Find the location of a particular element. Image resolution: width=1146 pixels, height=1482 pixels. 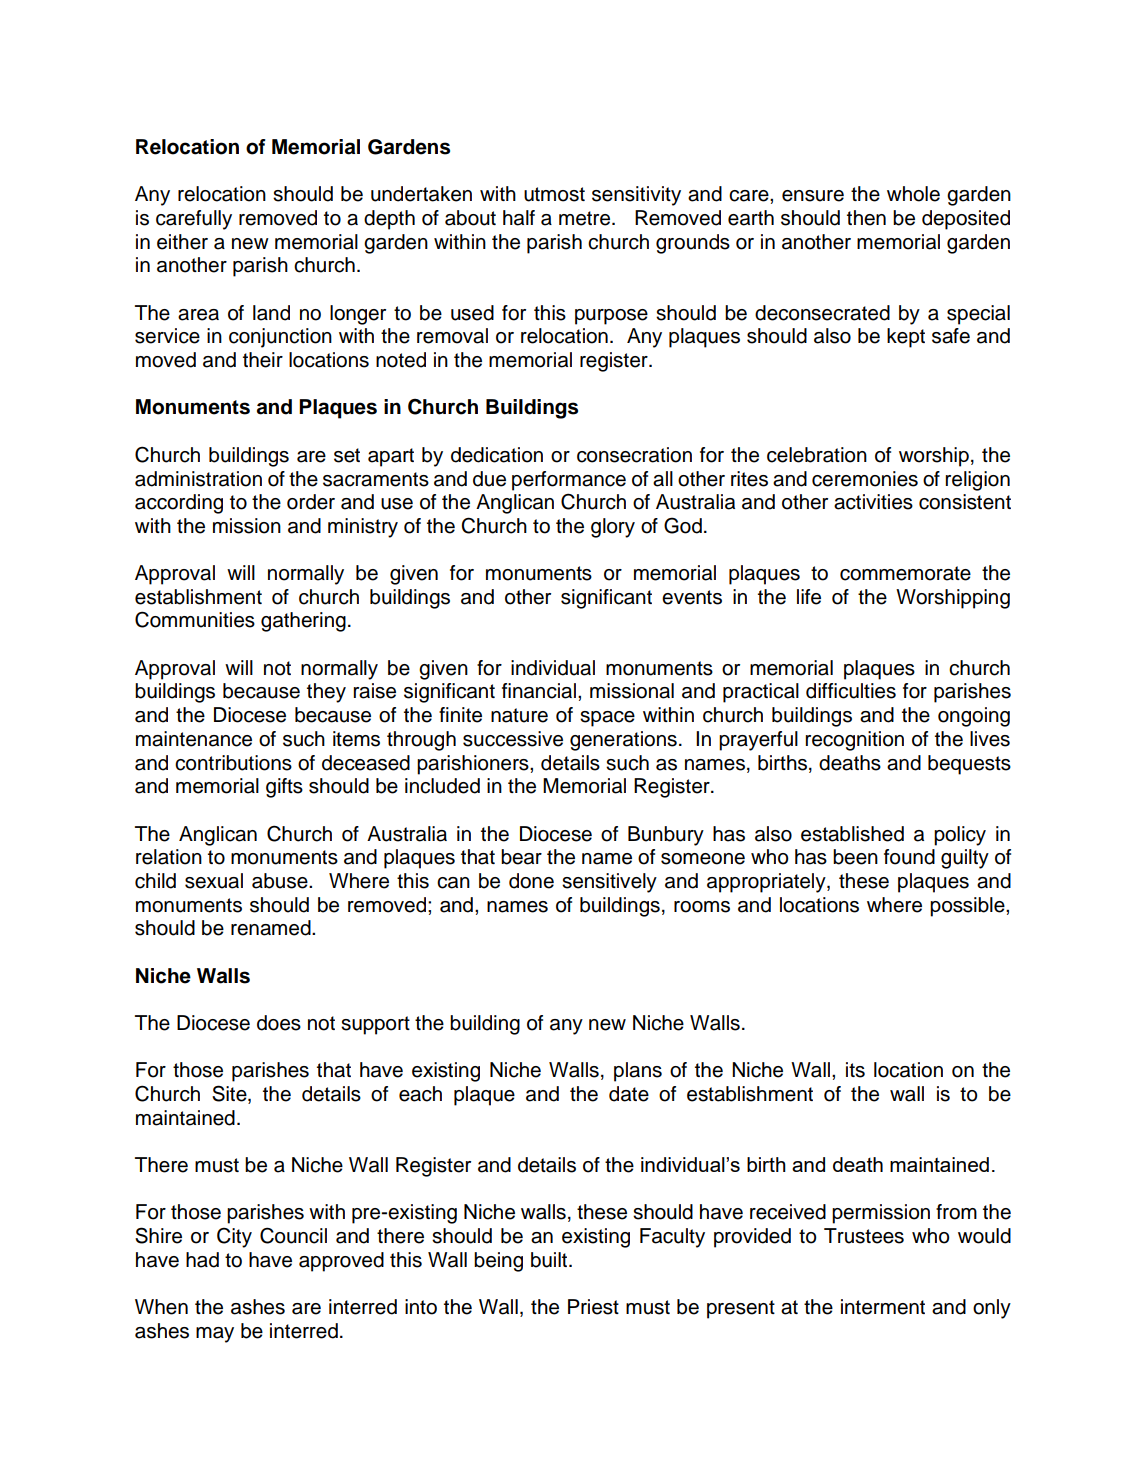

recognition is located at coordinates (855, 741).
